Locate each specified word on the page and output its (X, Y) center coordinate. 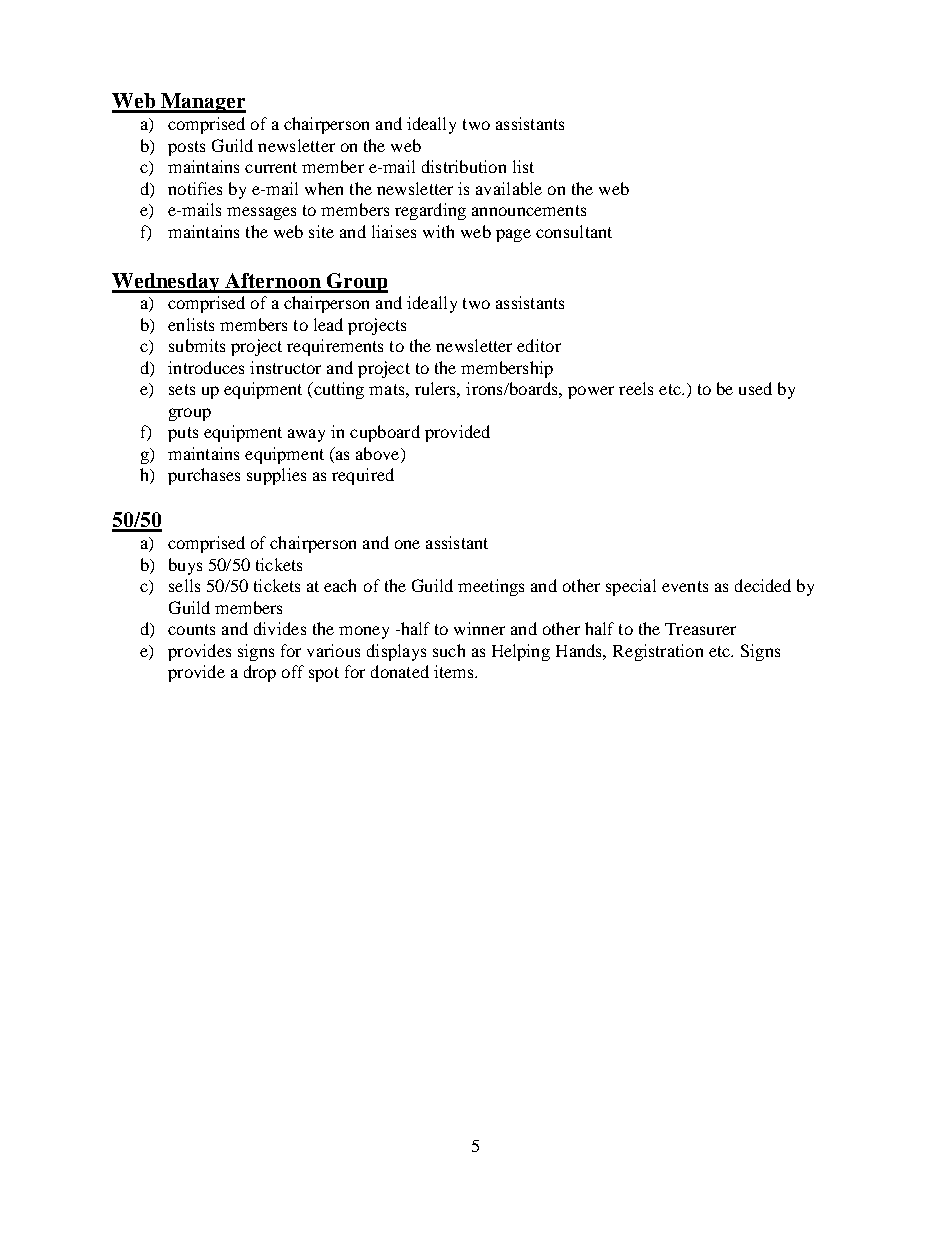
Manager (202, 103)
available (509, 188)
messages (261, 213)
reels (636, 388)
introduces (206, 367)
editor (539, 345)
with (438, 231)
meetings (491, 587)
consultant (574, 231)
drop (260, 673)
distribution (464, 166)
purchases (204, 476)
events (685, 586)
